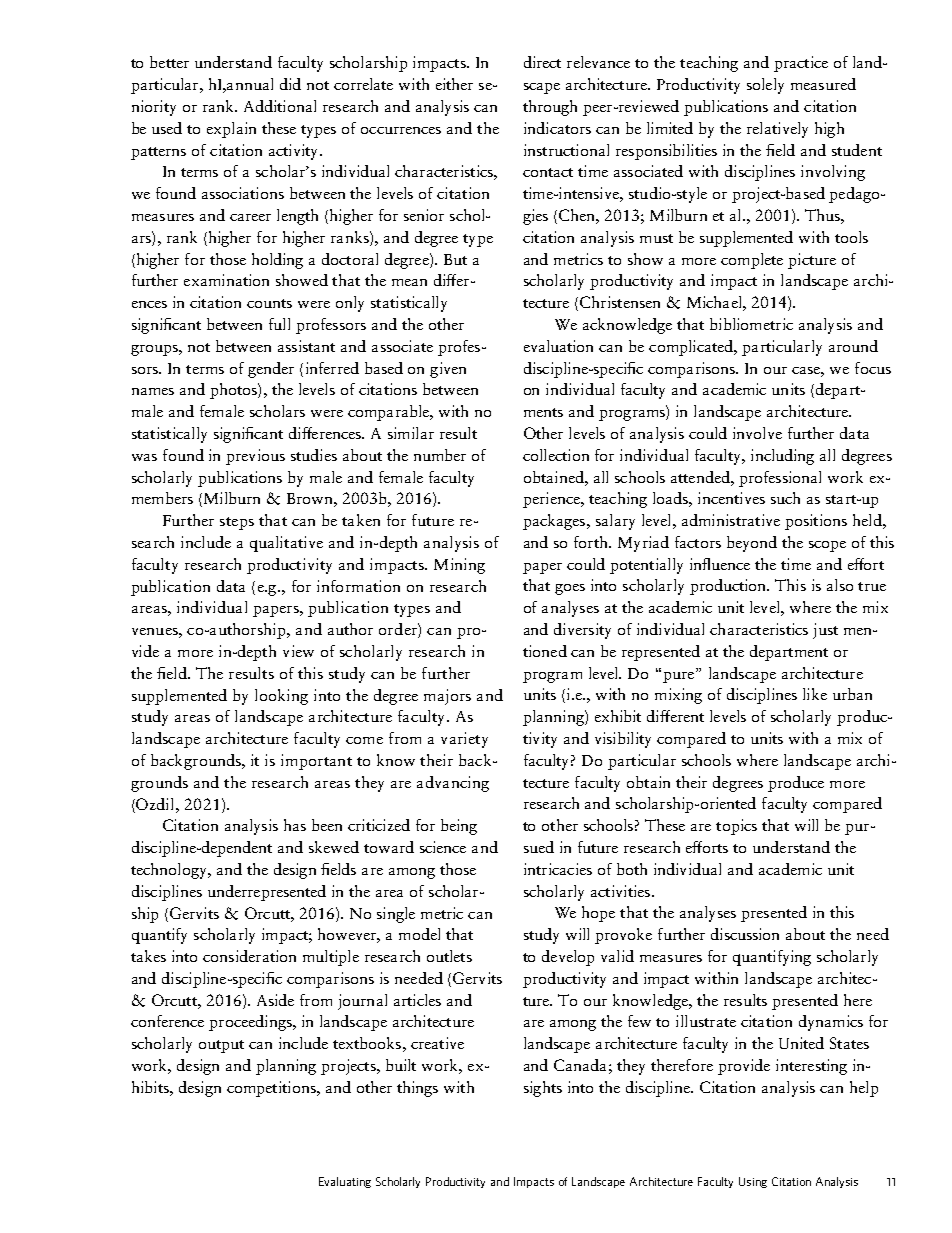 This page has width=952, height=1233. I want to click on things, so click(417, 1089).
